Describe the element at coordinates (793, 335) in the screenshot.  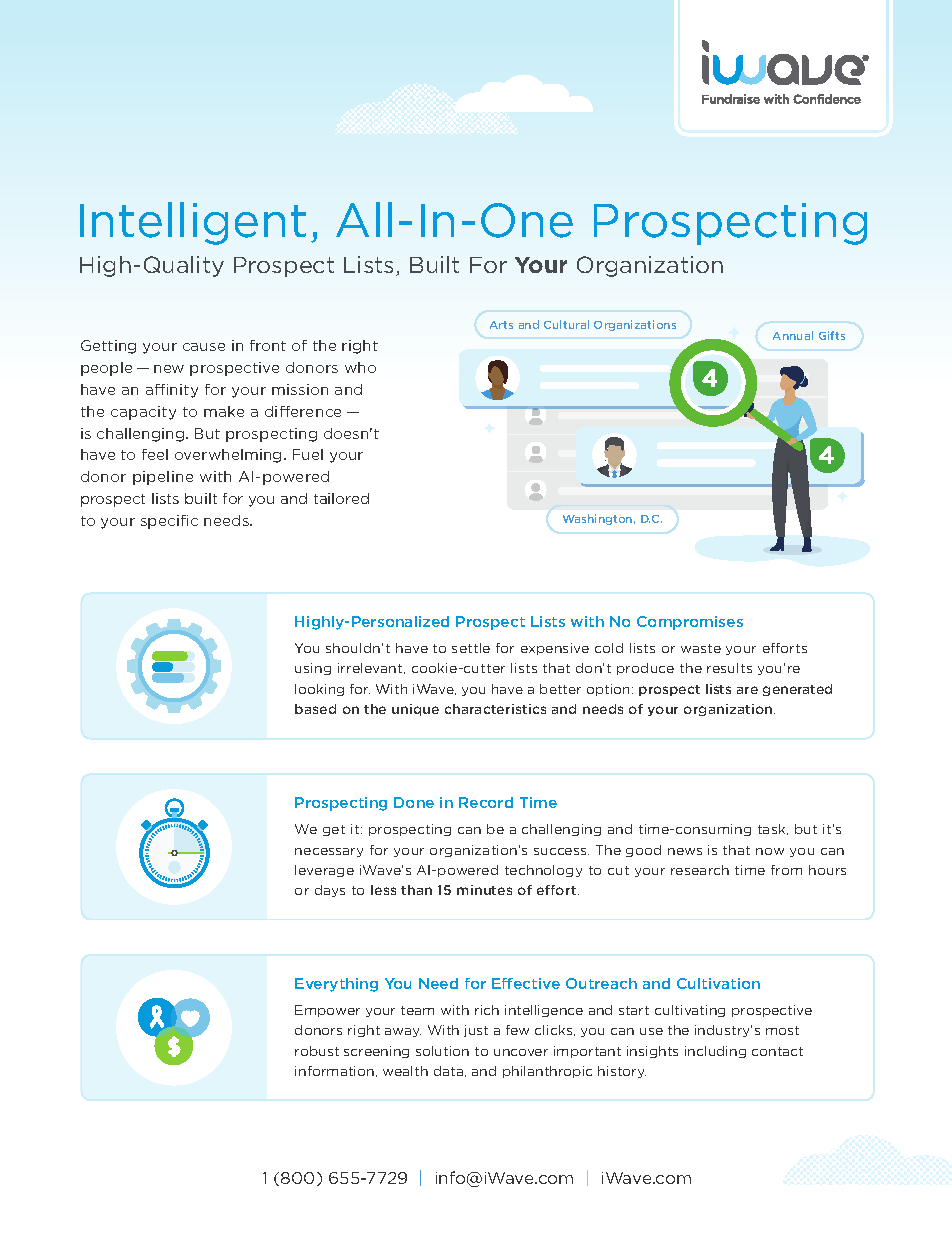
I see `Annual` at that location.
